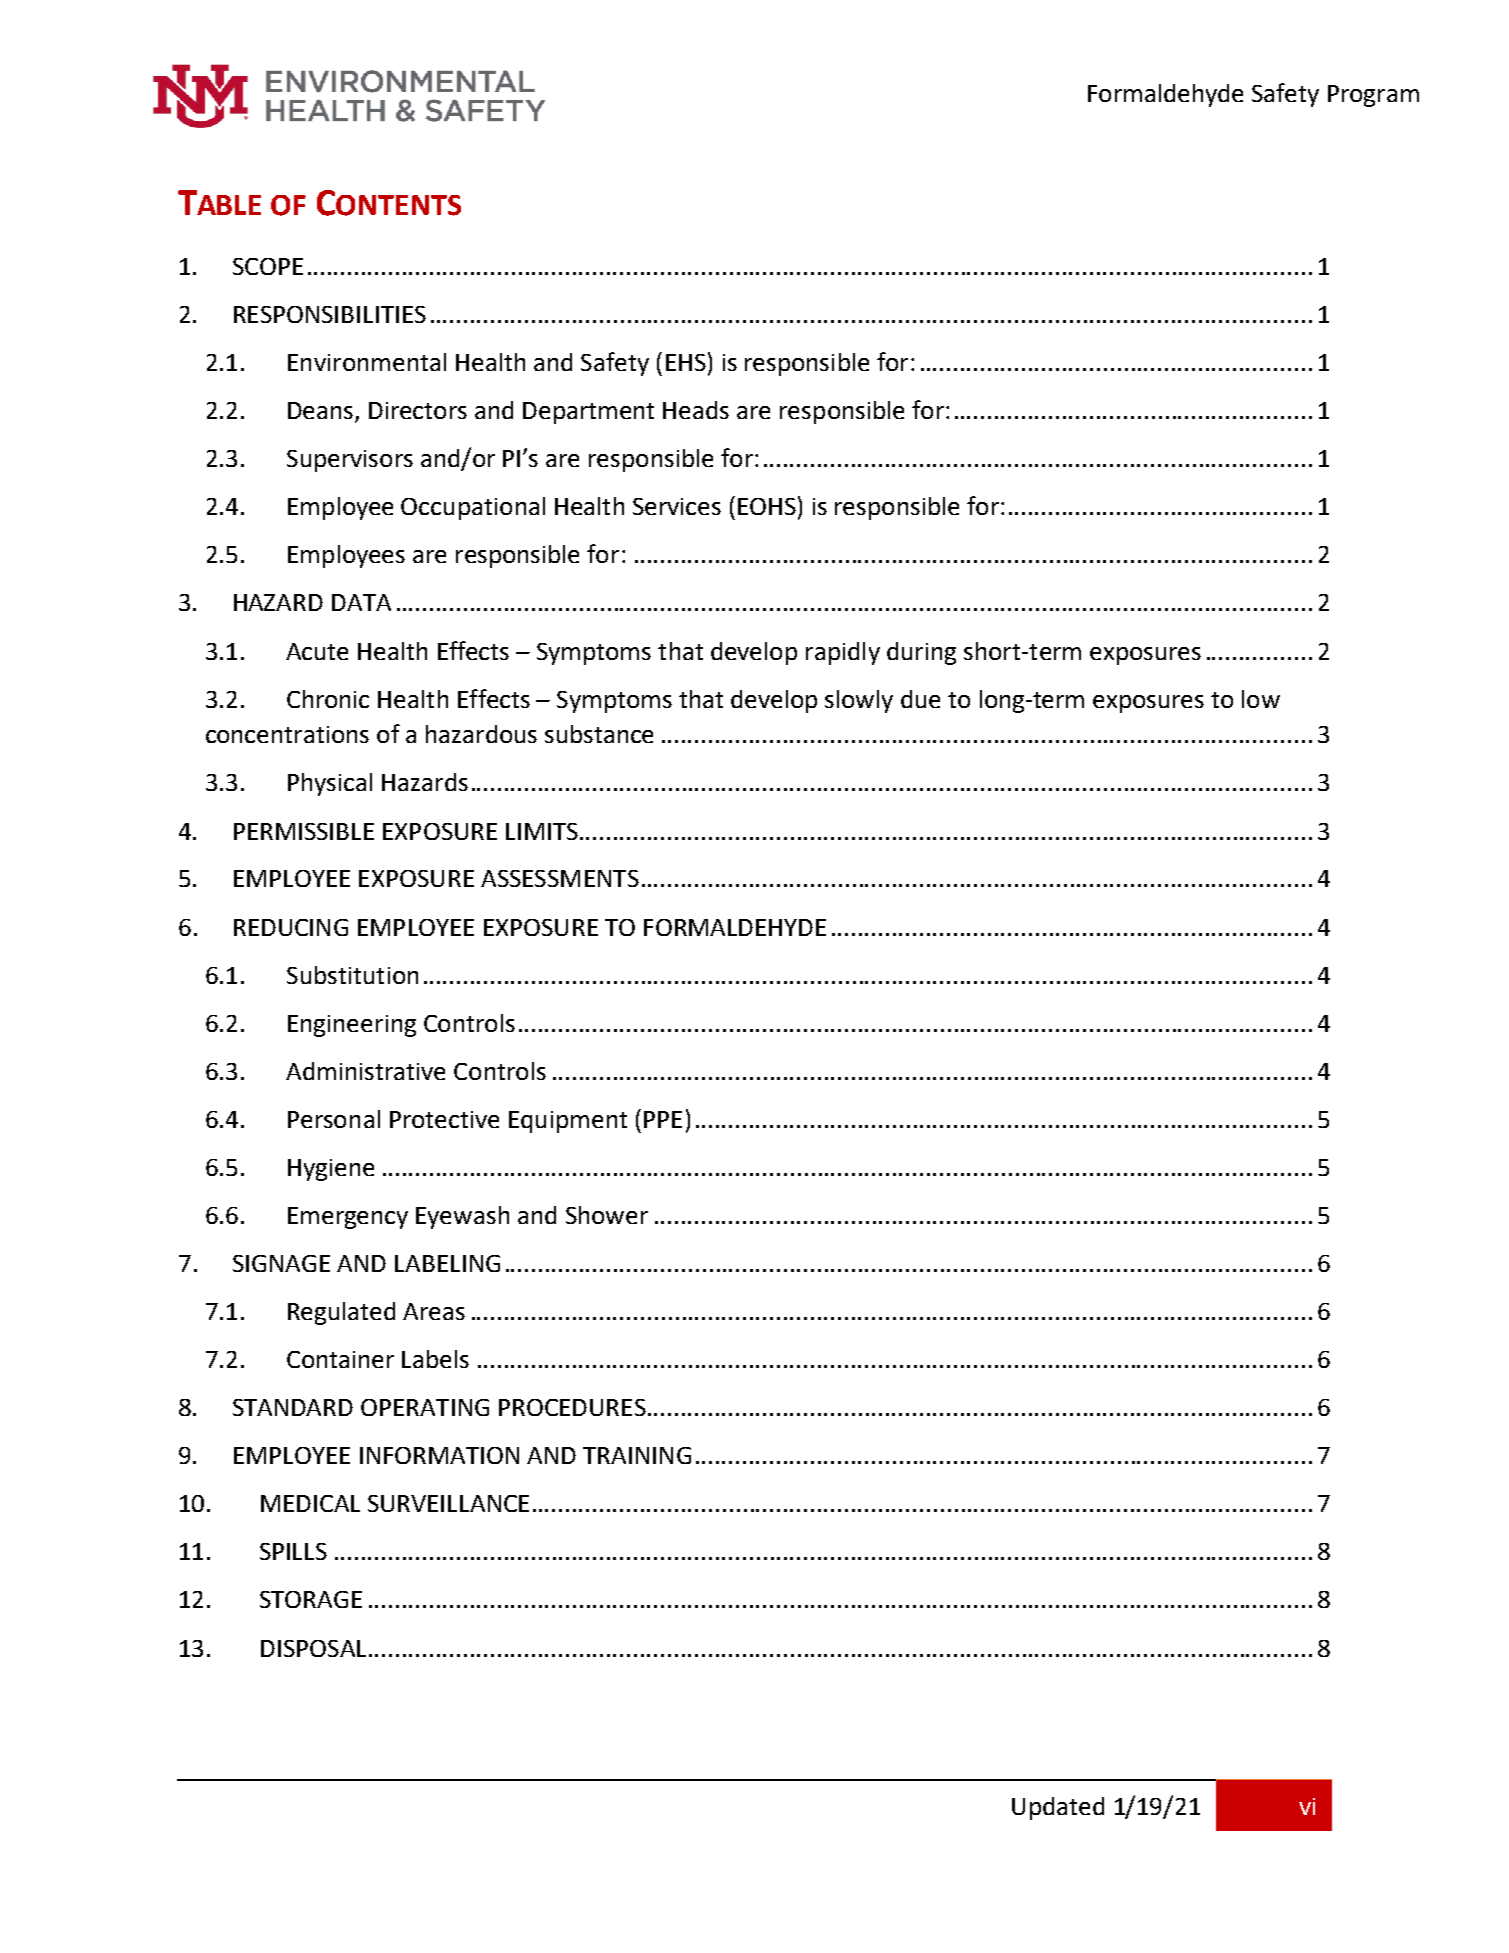 This screenshot has height=1953, width=1509. I want to click on Equipment, so click(568, 1122).
